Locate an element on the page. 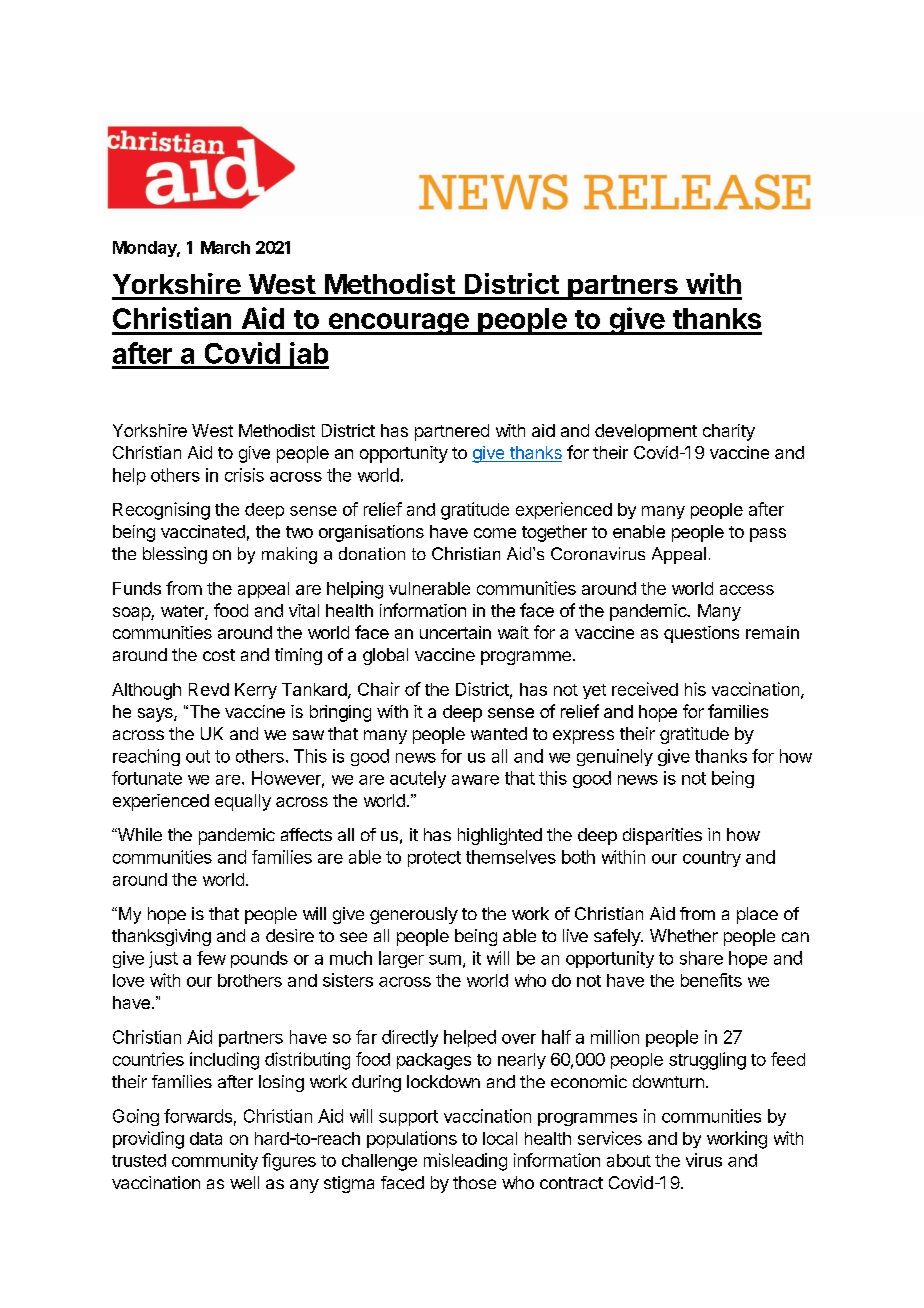 The height and width of the page is (1308, 924). encourage is located at coordinates (398, 324).
